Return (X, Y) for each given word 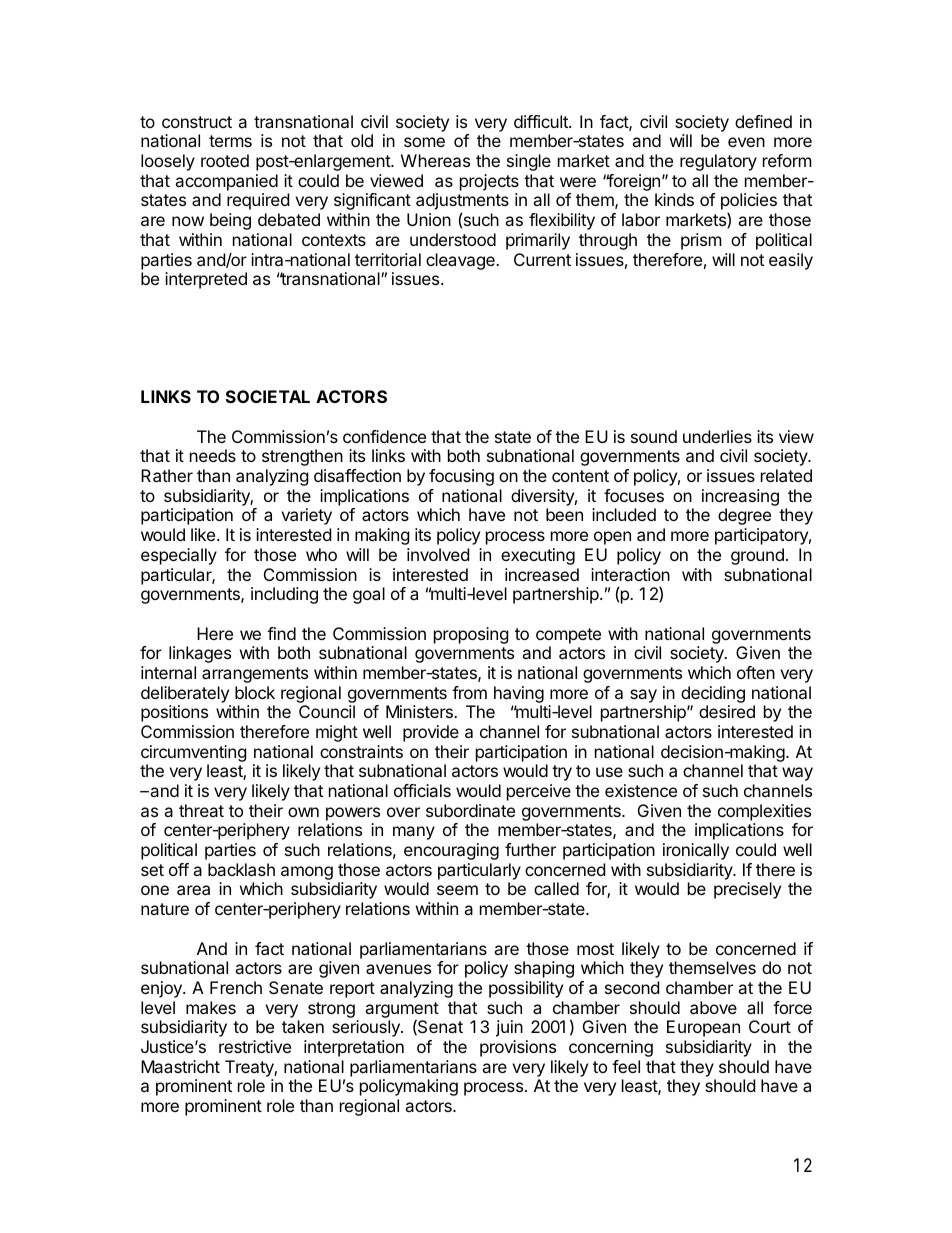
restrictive (255, 1046)
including (284, 595)
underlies (717, 436)
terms (230, 141)
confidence (384, 436)
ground (757, 556)
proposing (471, 635)
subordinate (470, 810)
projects (489, 182)
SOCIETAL (268, 396)
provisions (518, 1048)
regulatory (718, 162)
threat (201, 810)
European (703, 1028)
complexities (764, 814)
